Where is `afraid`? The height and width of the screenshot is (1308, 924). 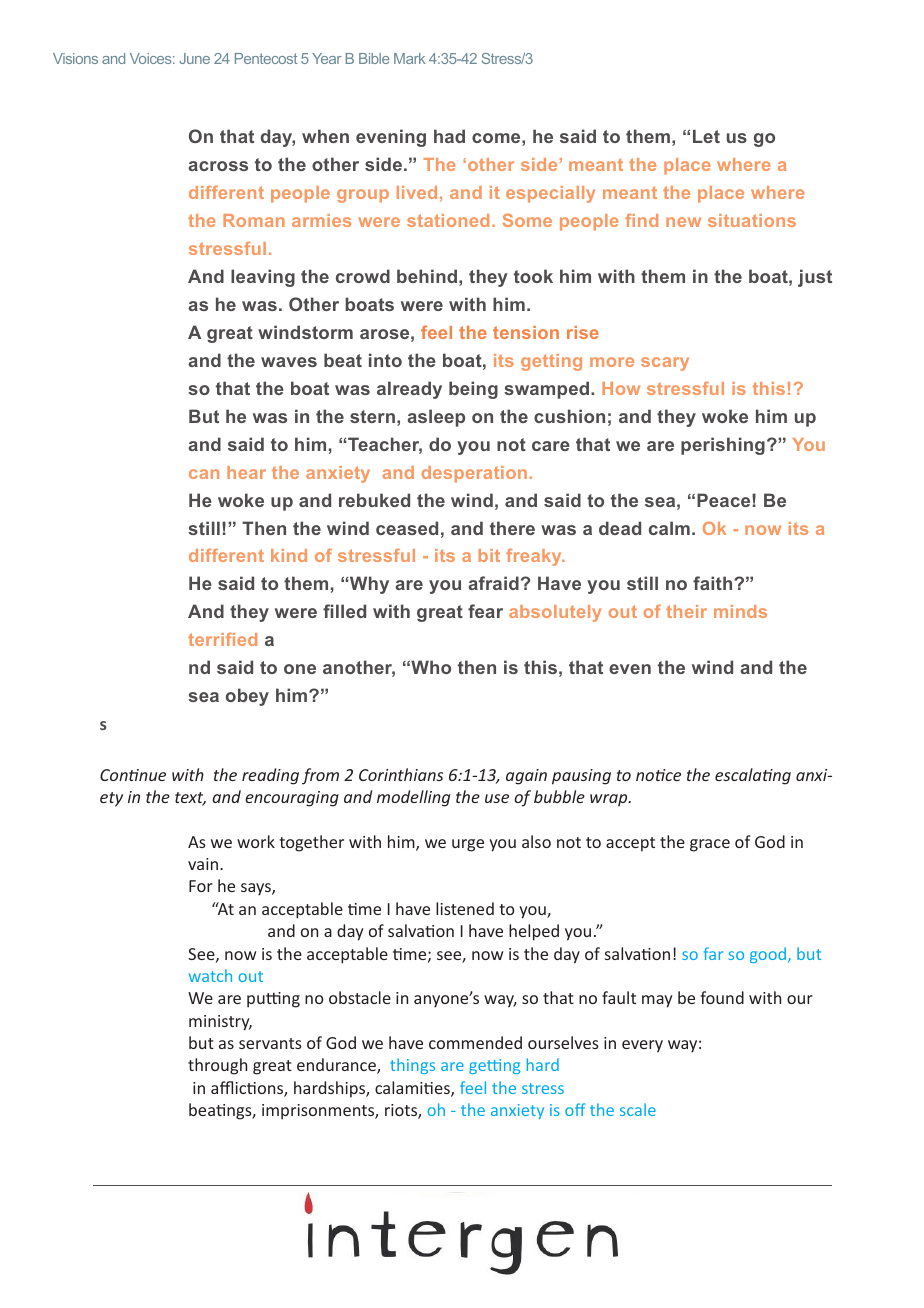 afraid is located at coordinates (493, 583).
